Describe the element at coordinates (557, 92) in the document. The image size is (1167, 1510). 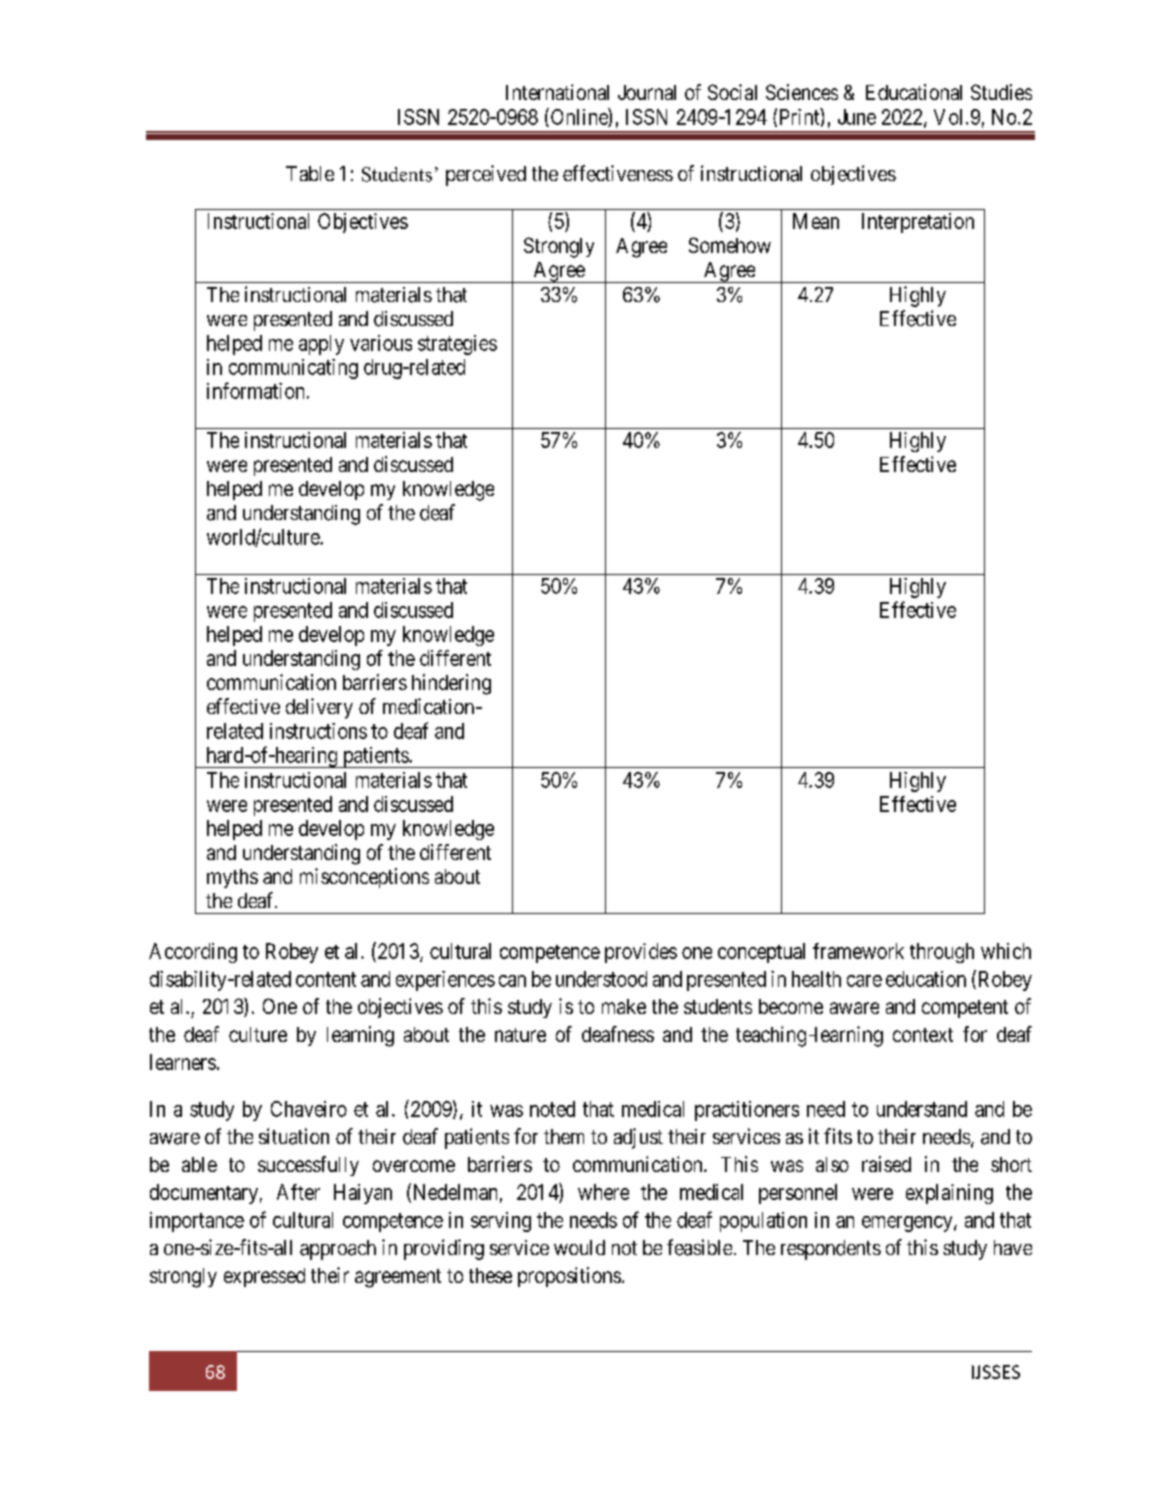
I see `International` at that location.
